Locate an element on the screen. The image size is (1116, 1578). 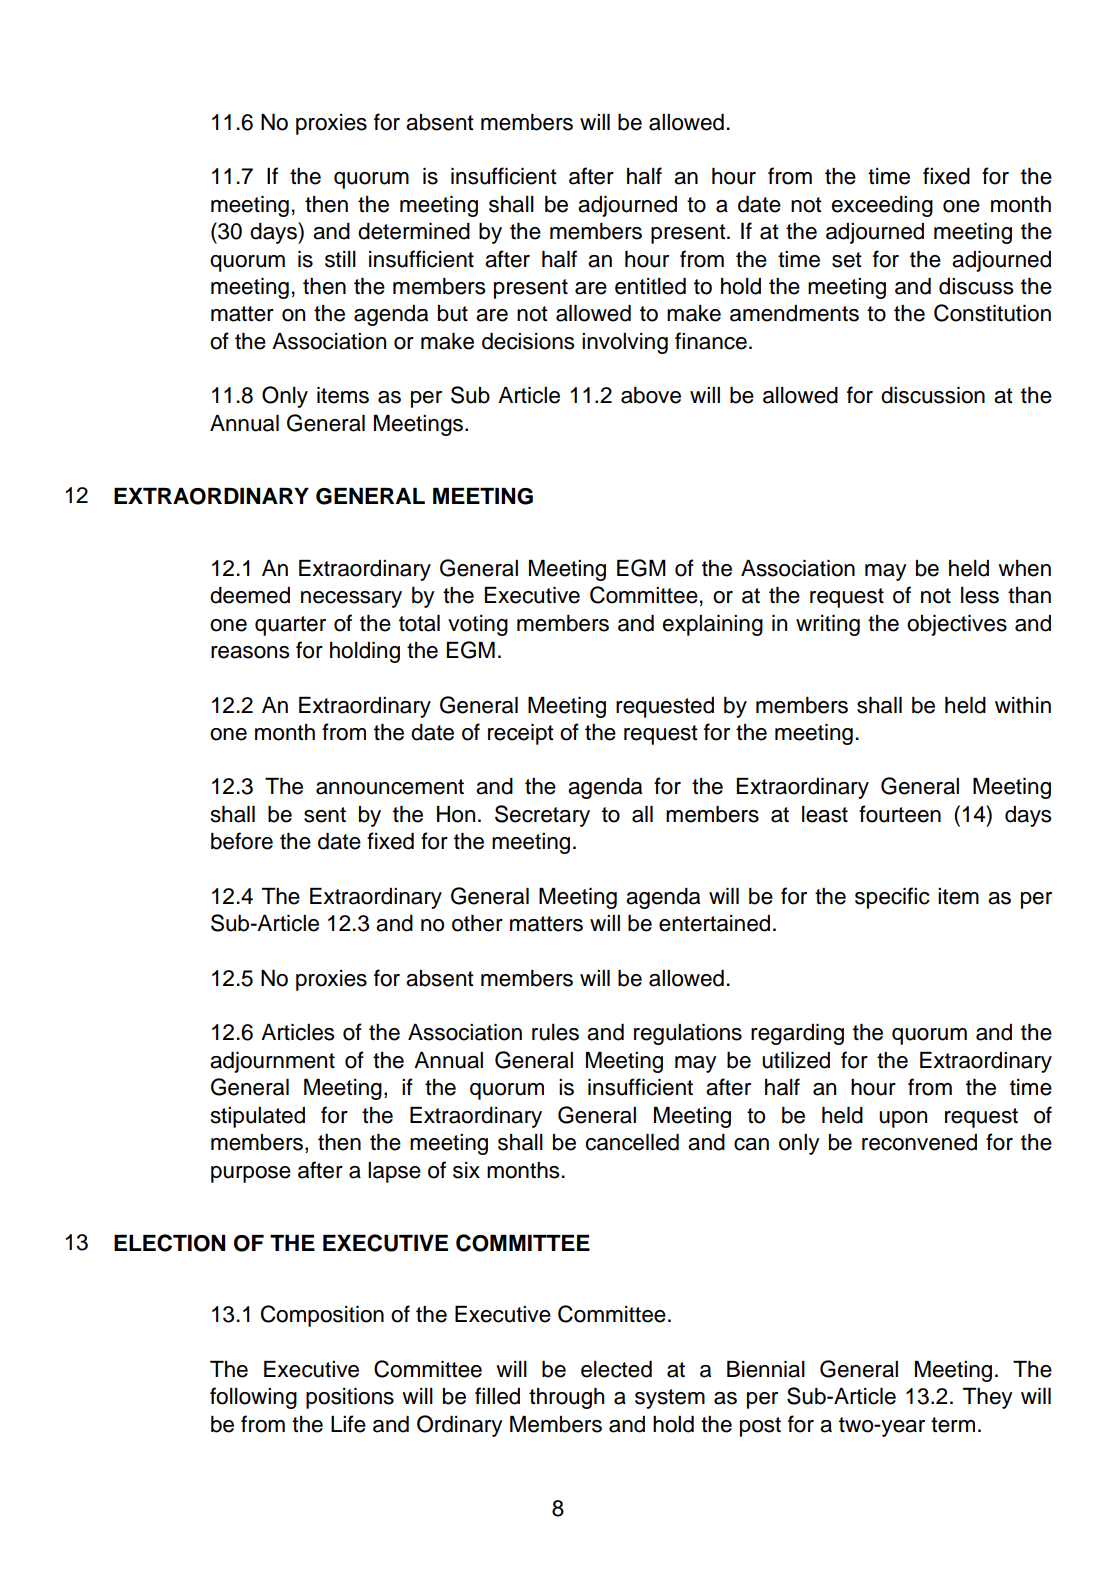
elected is located at coordinates (616, 1369).
